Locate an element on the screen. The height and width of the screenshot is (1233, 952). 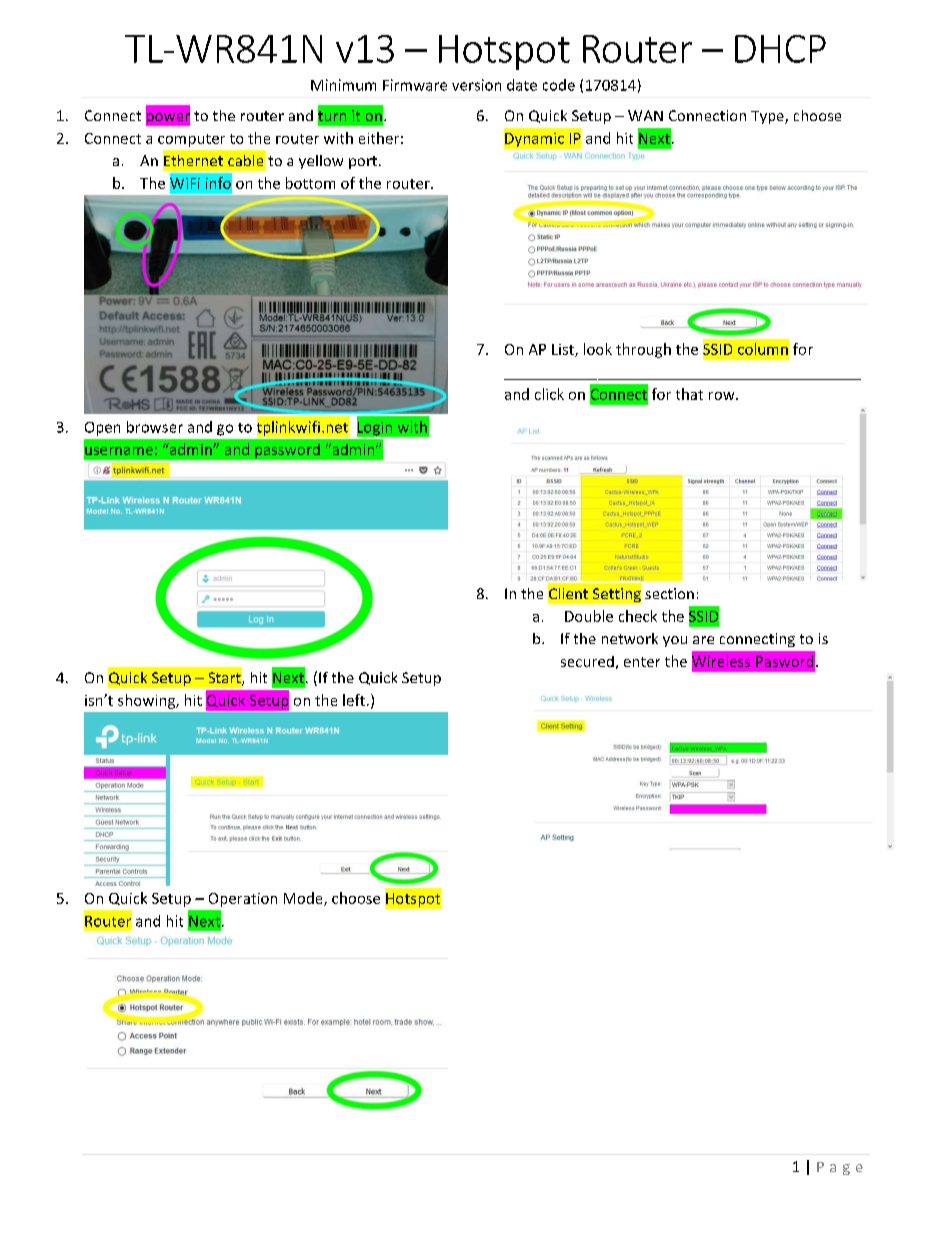
Firmware is located at coordinates (415, 85).
